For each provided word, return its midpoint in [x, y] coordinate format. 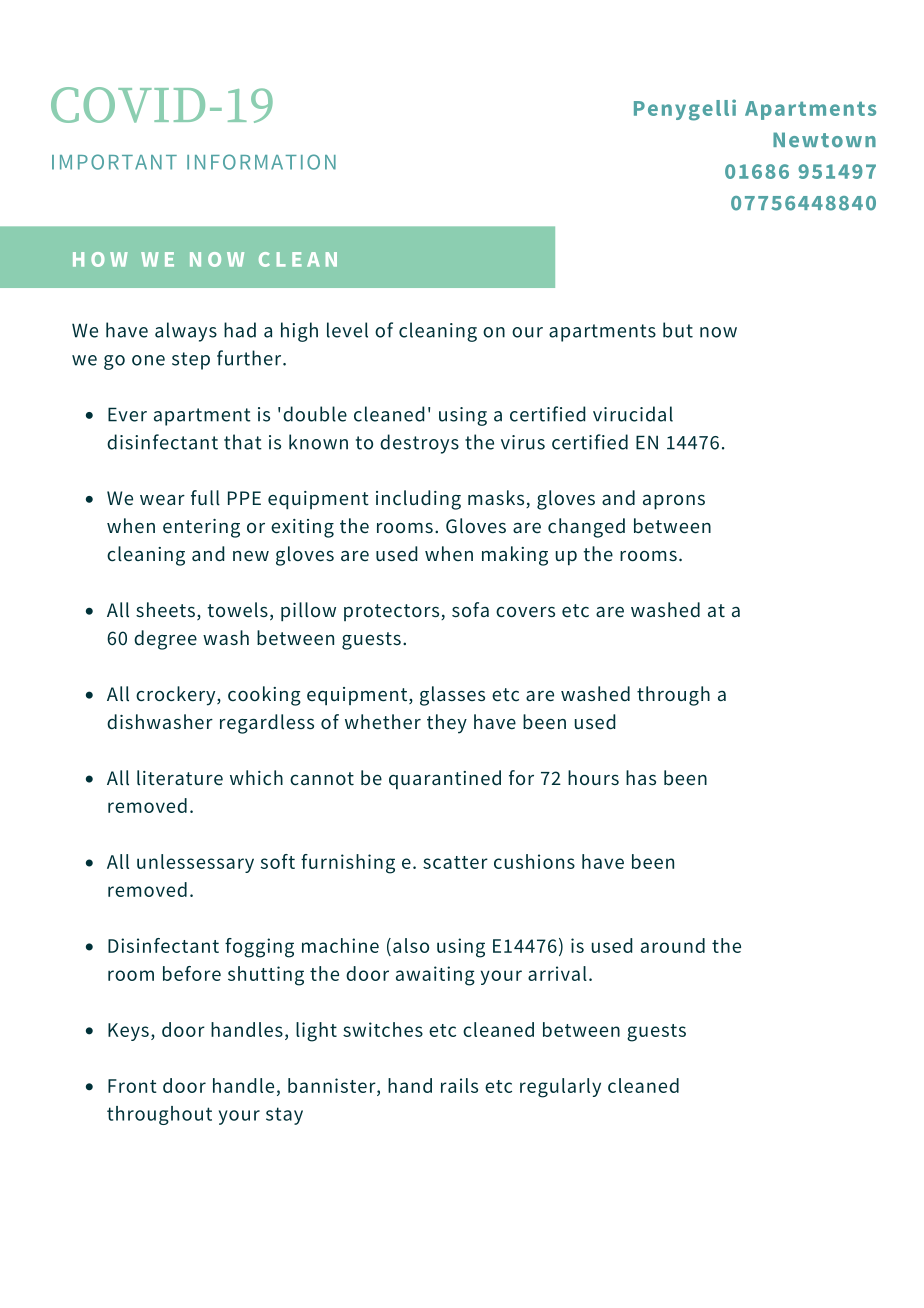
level [347, 330]
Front [132, 1086]
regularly [560, 1088]
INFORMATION [261, 162]
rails [459, 1085]
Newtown [824, 140]
